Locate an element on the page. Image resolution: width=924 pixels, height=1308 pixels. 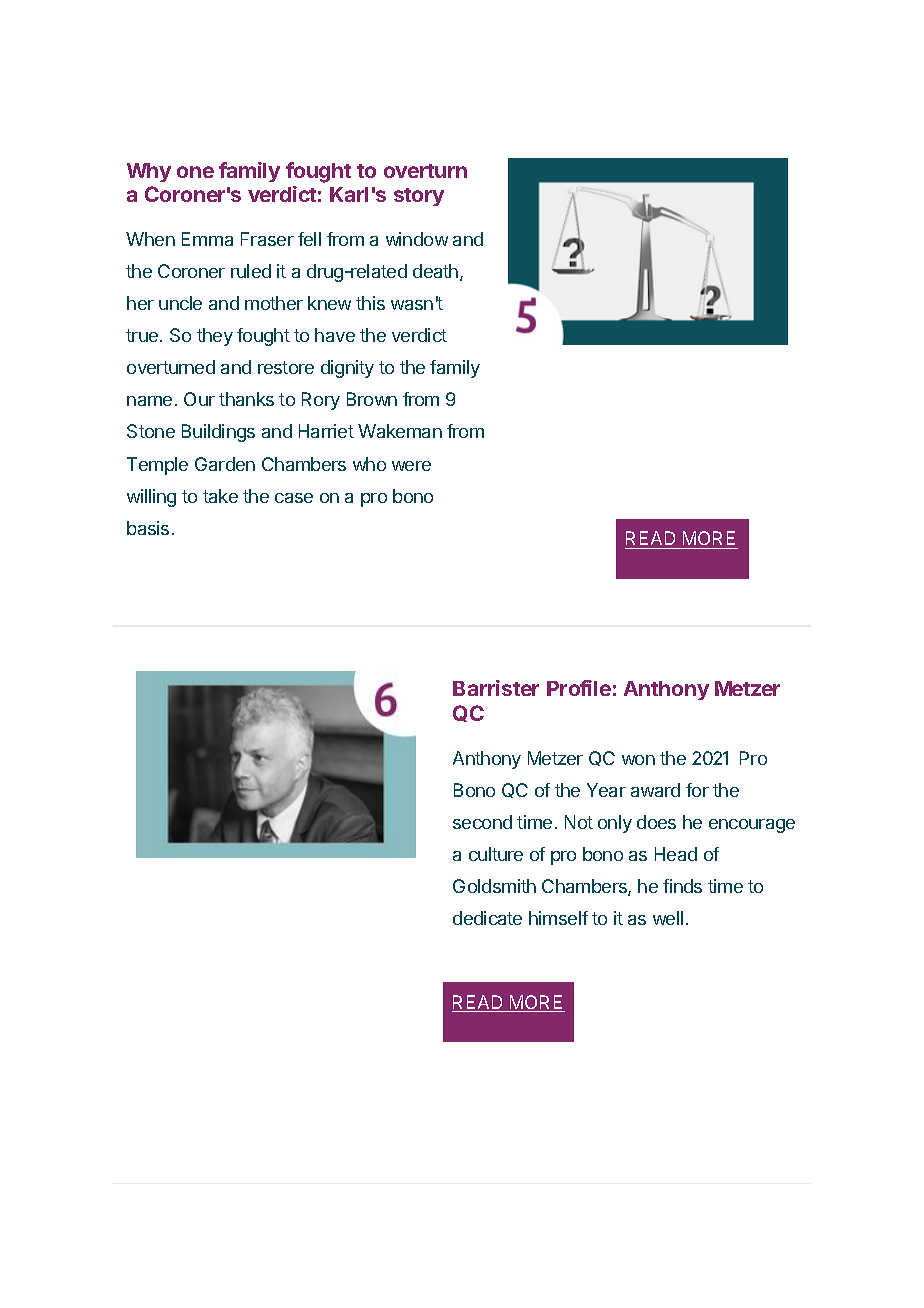
Brown is located at coordinates (372, 399).
